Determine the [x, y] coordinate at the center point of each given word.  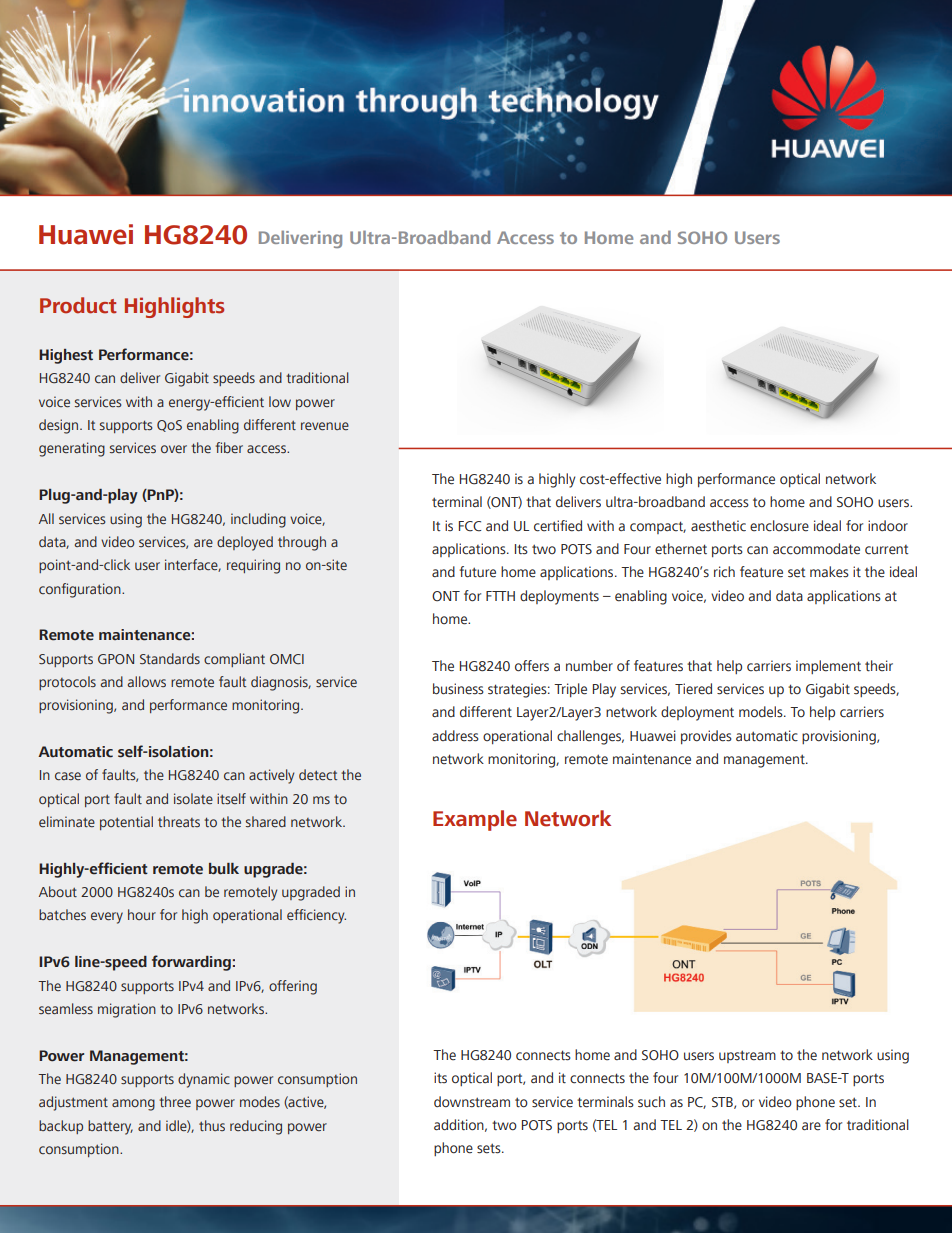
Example [475, 820]
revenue [325, 426]
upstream [747, 1056]
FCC [470, 526]
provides [706, 737]
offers [532, 666]
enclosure [779, 526]
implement [828, 667]
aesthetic [718, 526]
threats [179, 822]
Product [78, 305]
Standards [170, 658]
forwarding [191, 963]
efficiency [316, 916]
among [133, 1105]
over [174, 449]
